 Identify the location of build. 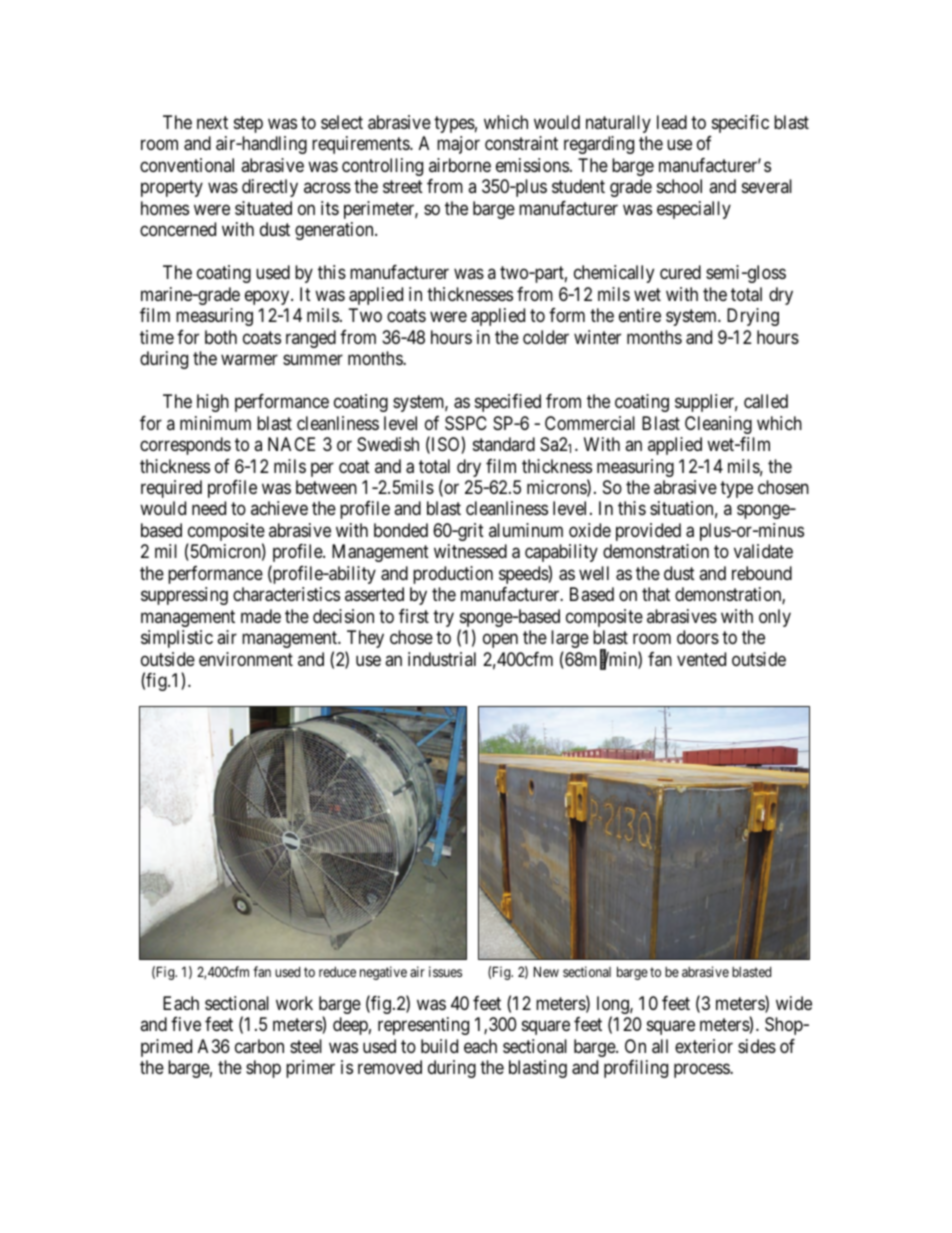
(439, 1046).
